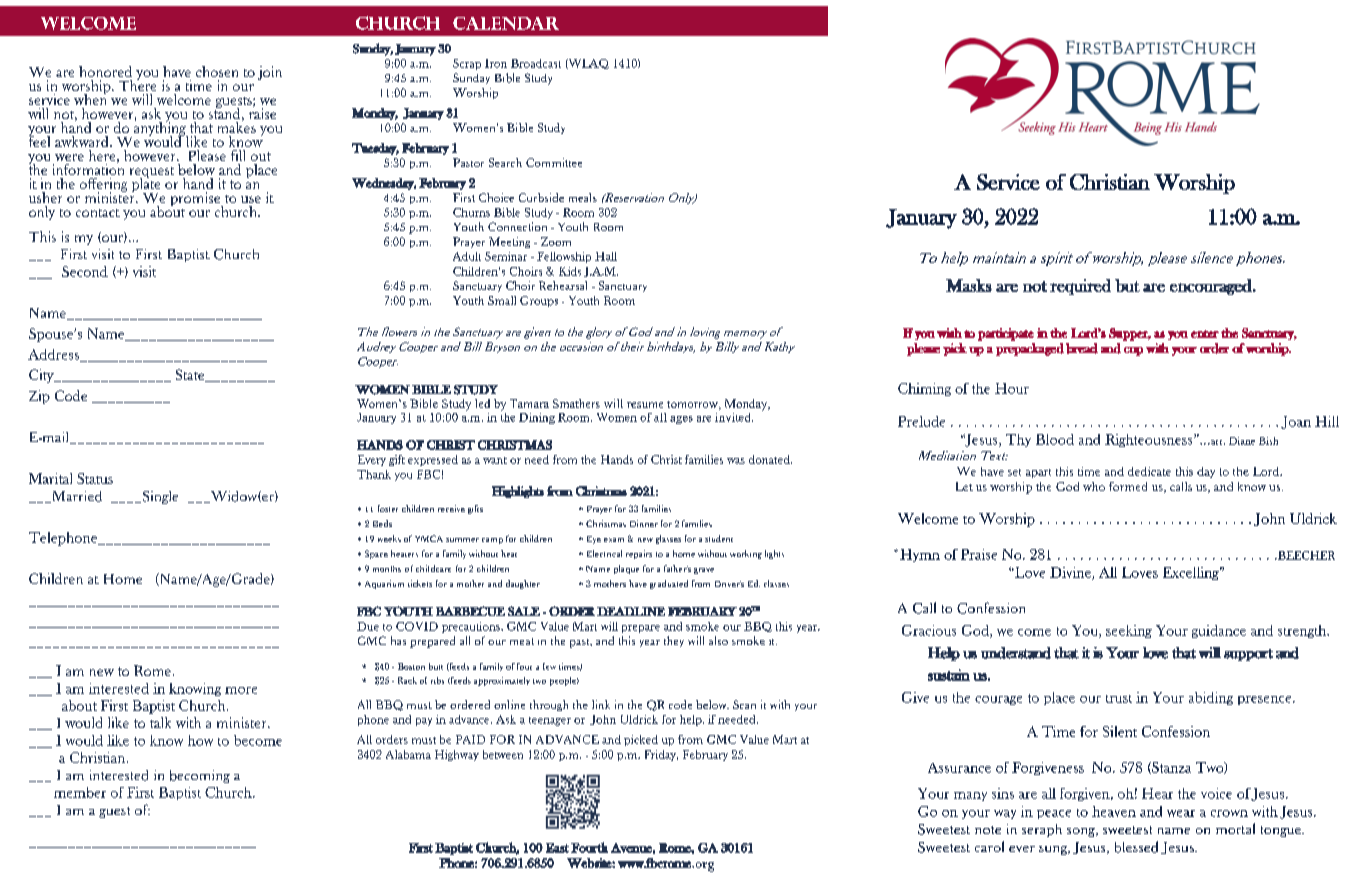  I want to click on Status, so click(95, 478).
